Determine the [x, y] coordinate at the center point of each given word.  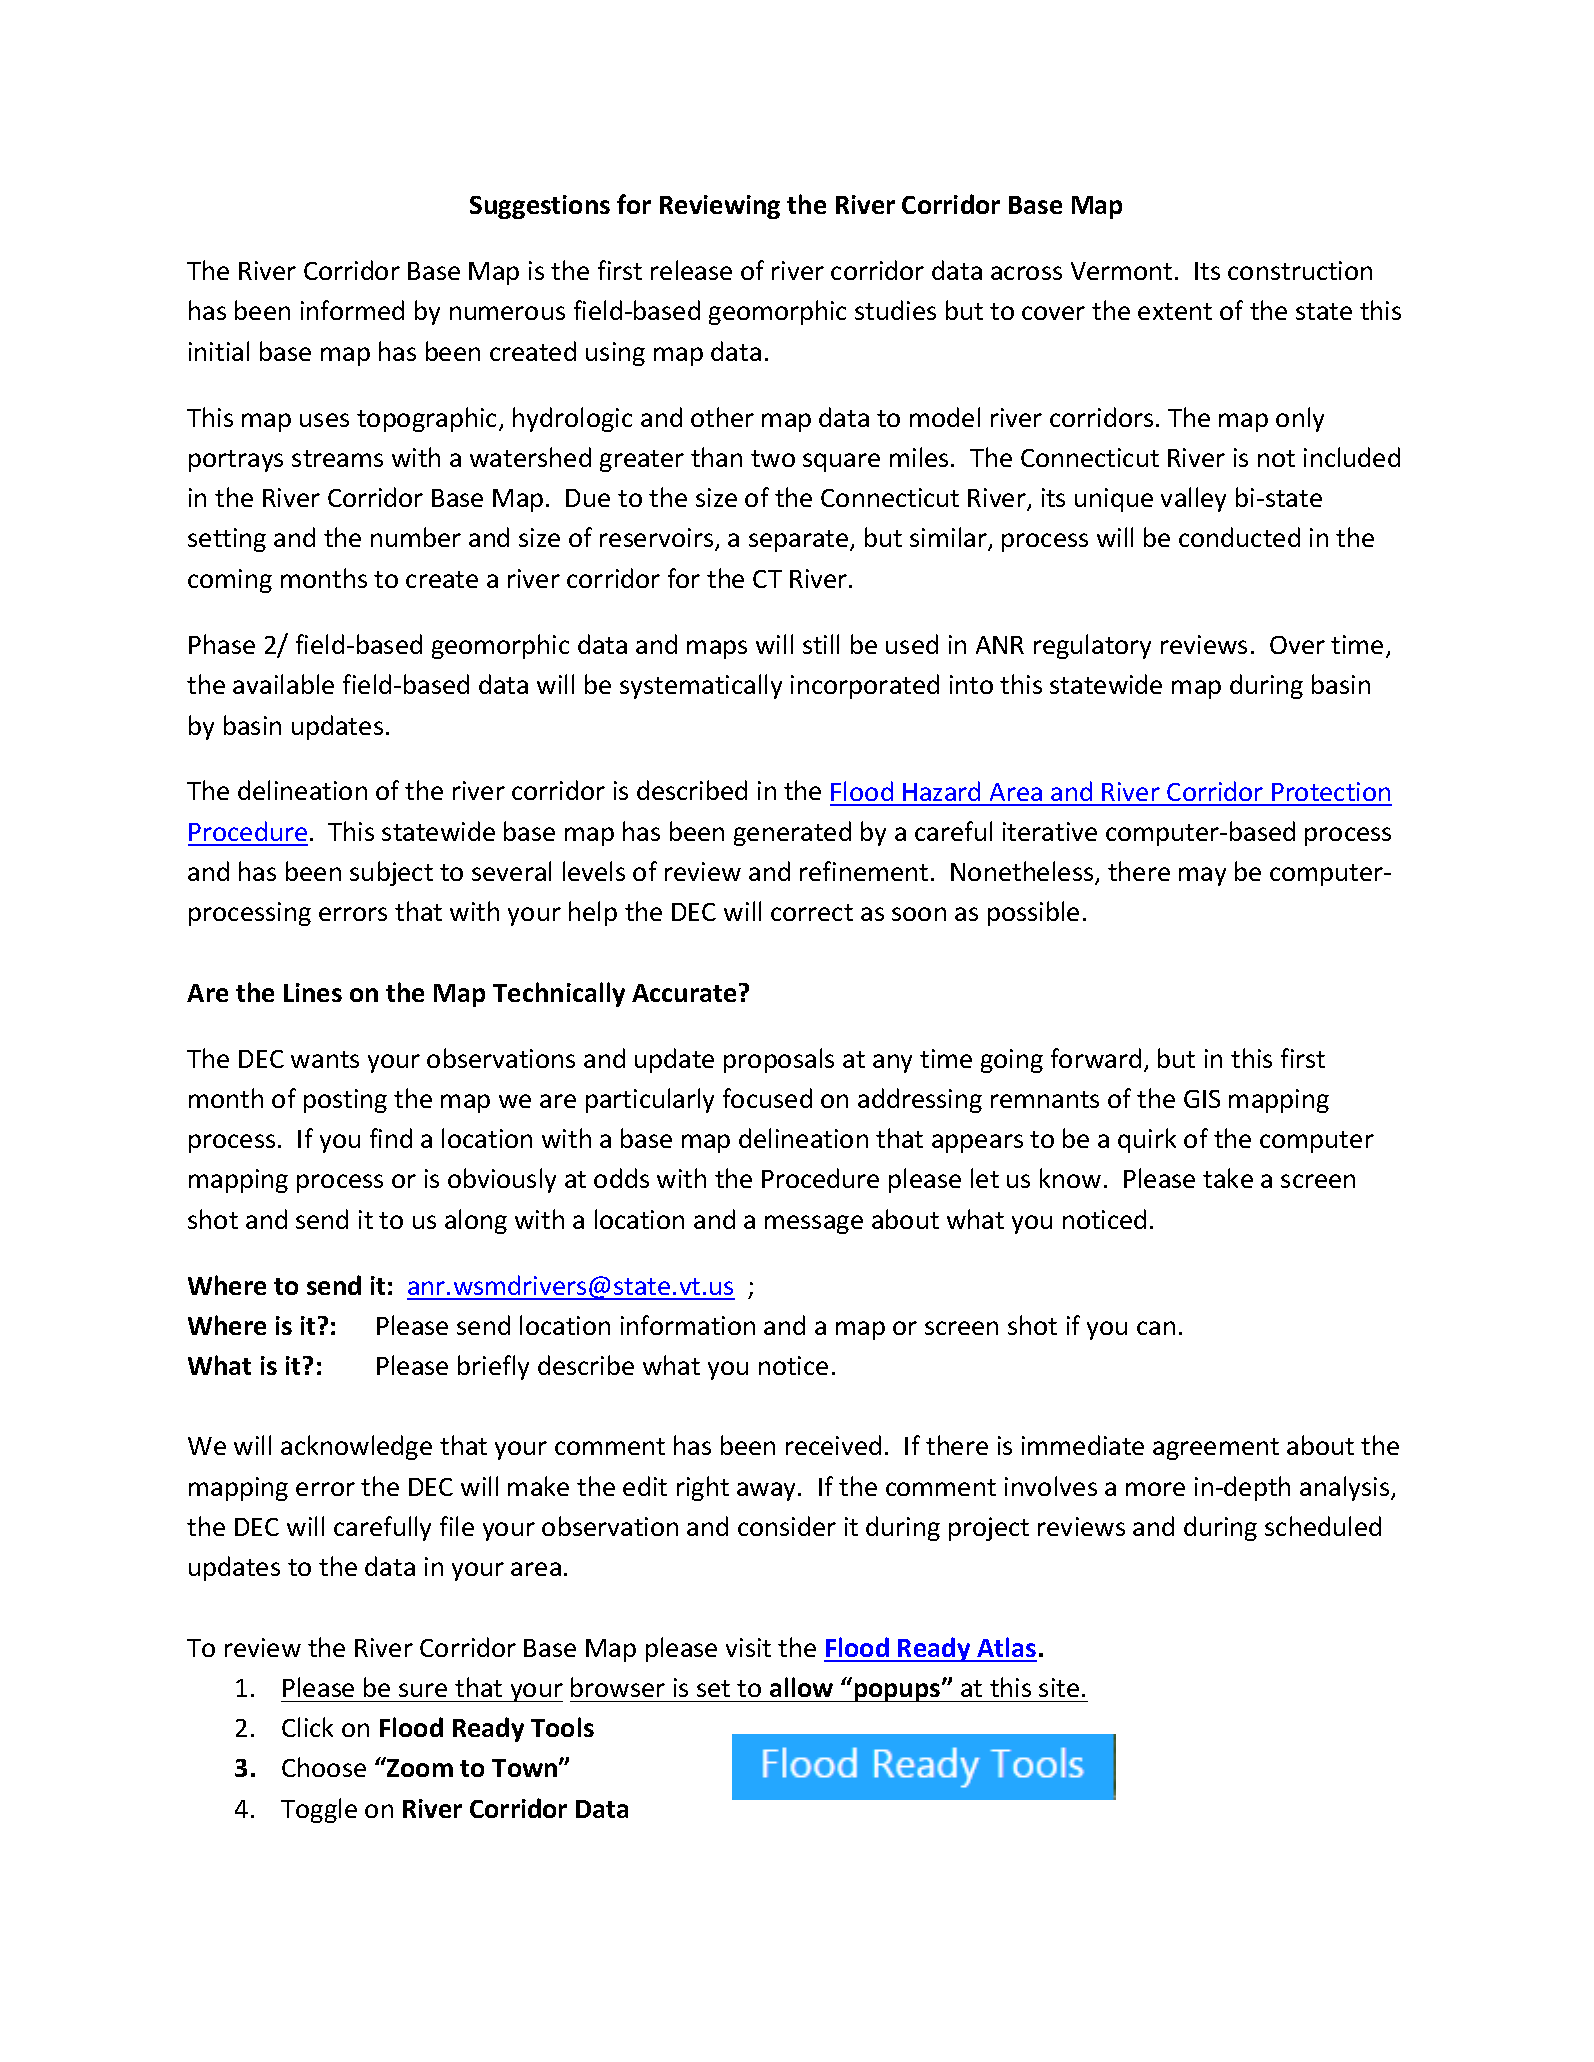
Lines [313, 992]
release [691, 270]
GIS [1202, 1099]
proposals [779, 1060]
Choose [324, 1767]
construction [1300, 270]
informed [352, 310]
